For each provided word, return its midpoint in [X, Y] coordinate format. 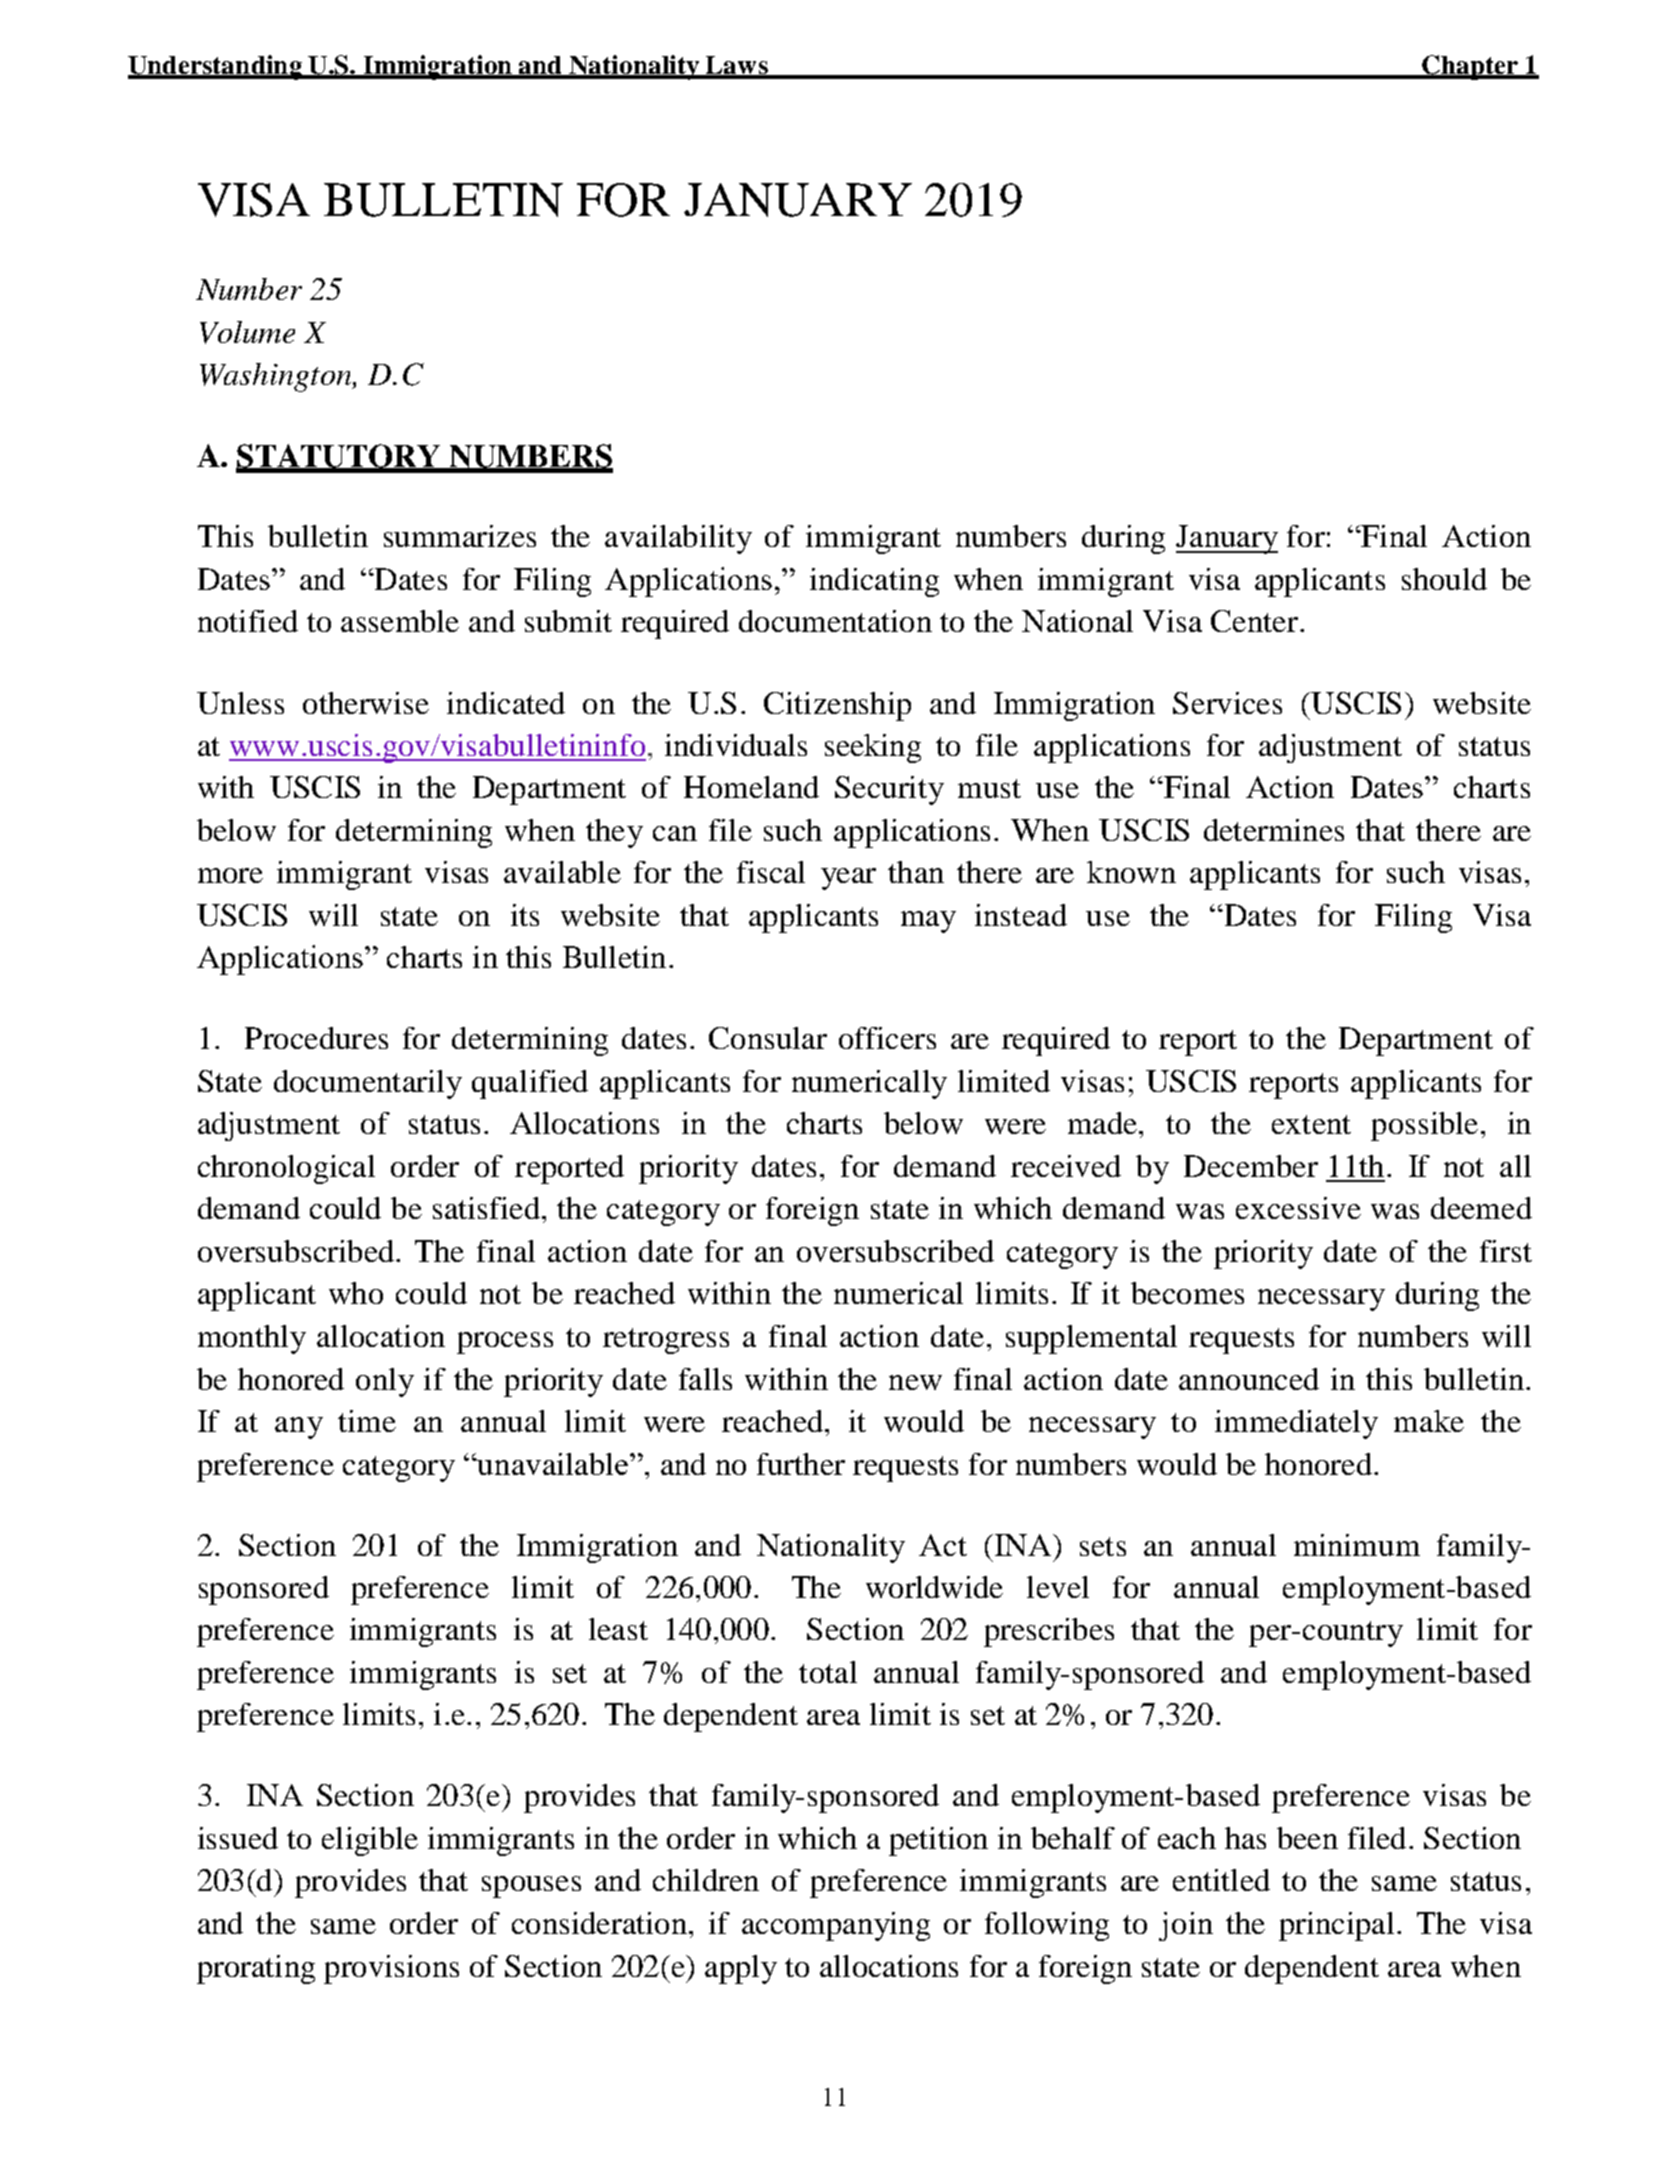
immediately [1296, 1424]
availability [678, 539]
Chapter [1470, 67]
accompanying [836, 1926]
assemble [400, 621]
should [1444, 579]
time [367, 1421]
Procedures [316, 1038]
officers [887, 1038]
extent [1311, 1124]
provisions [391, 1969]
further [801, 1464]
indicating [874, 582]
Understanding [216, 67]
